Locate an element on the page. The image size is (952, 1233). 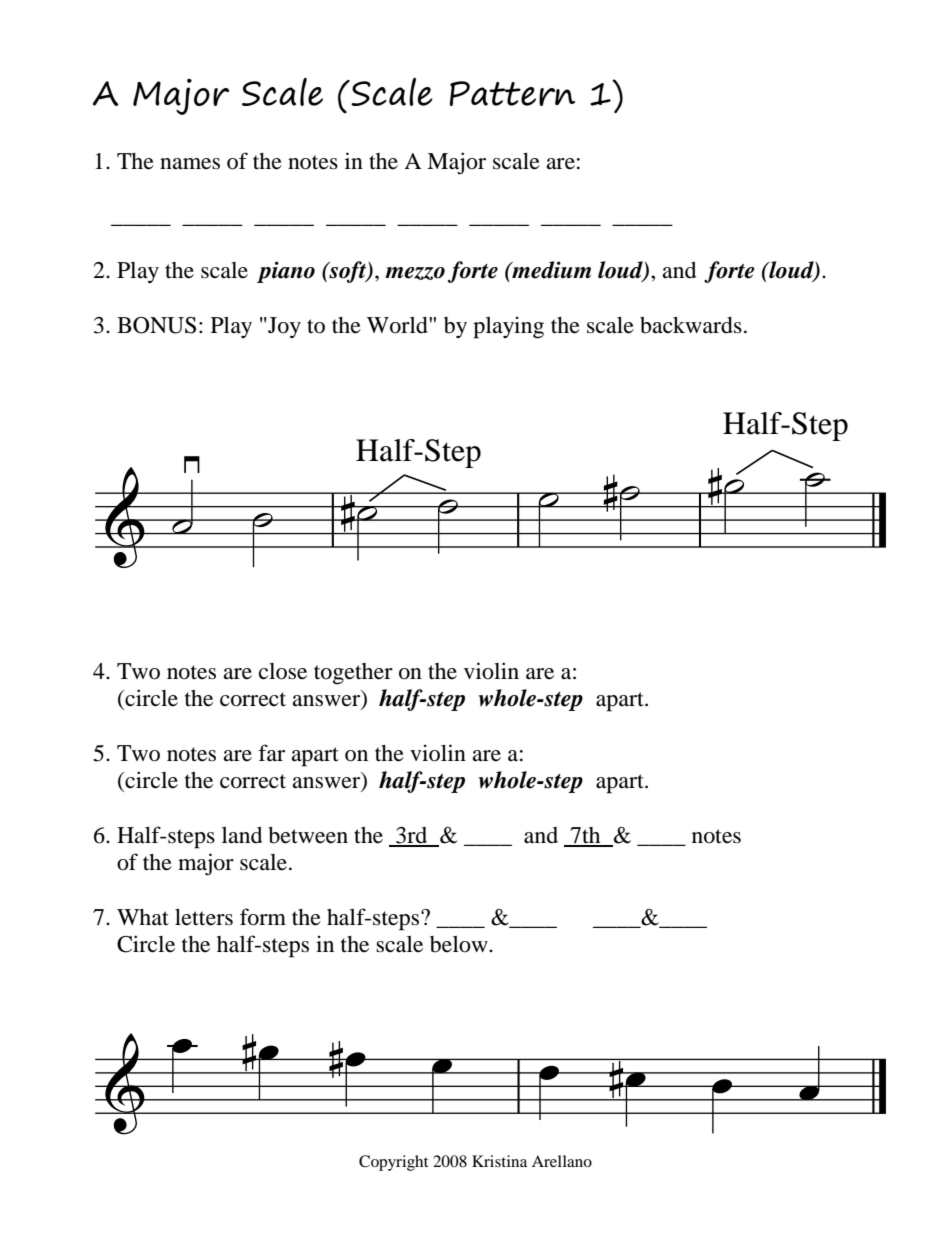
Kristina is located at coordinates (499, 1161).
